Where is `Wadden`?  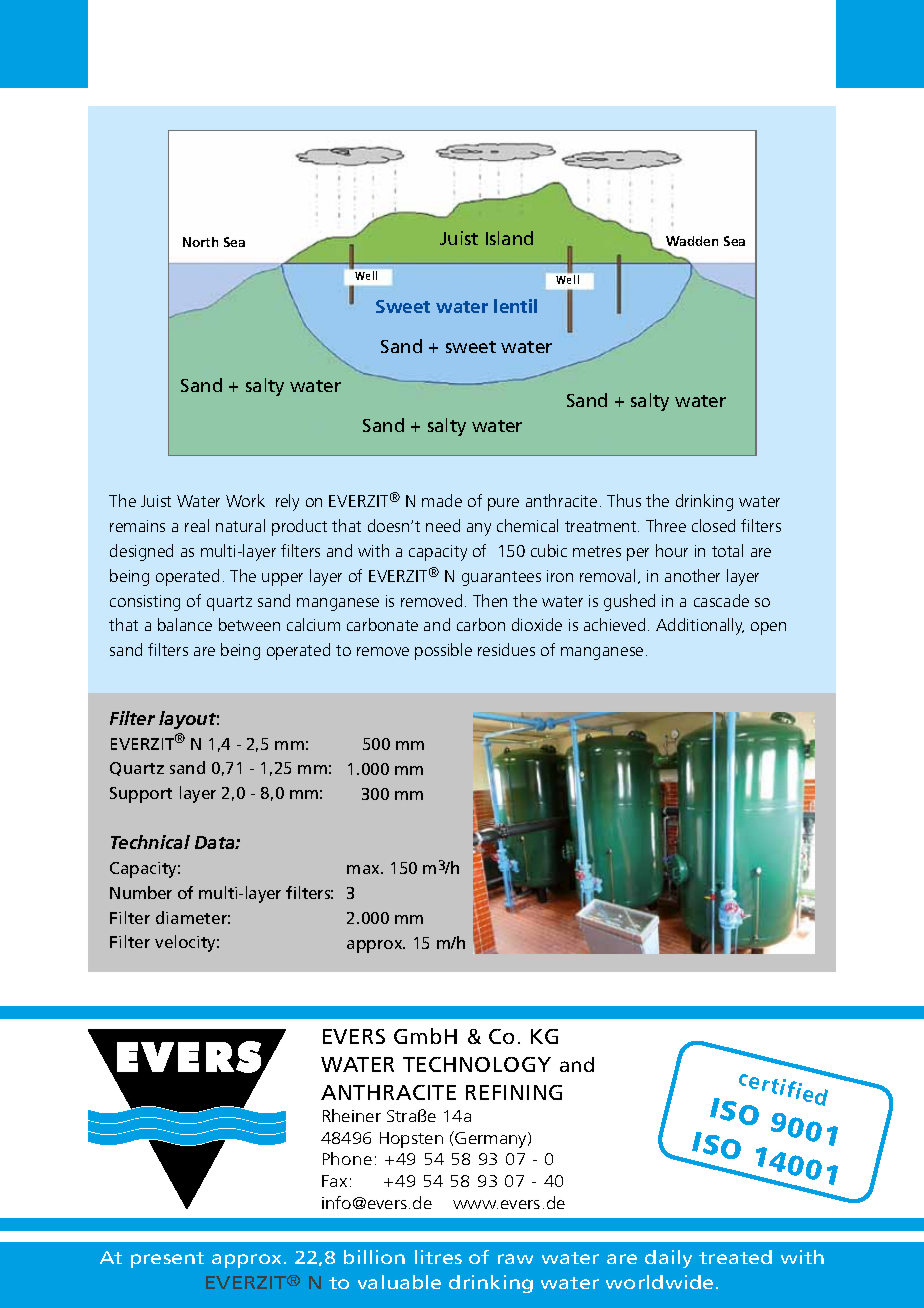 Wadden is located at coordinates (692, 241).
